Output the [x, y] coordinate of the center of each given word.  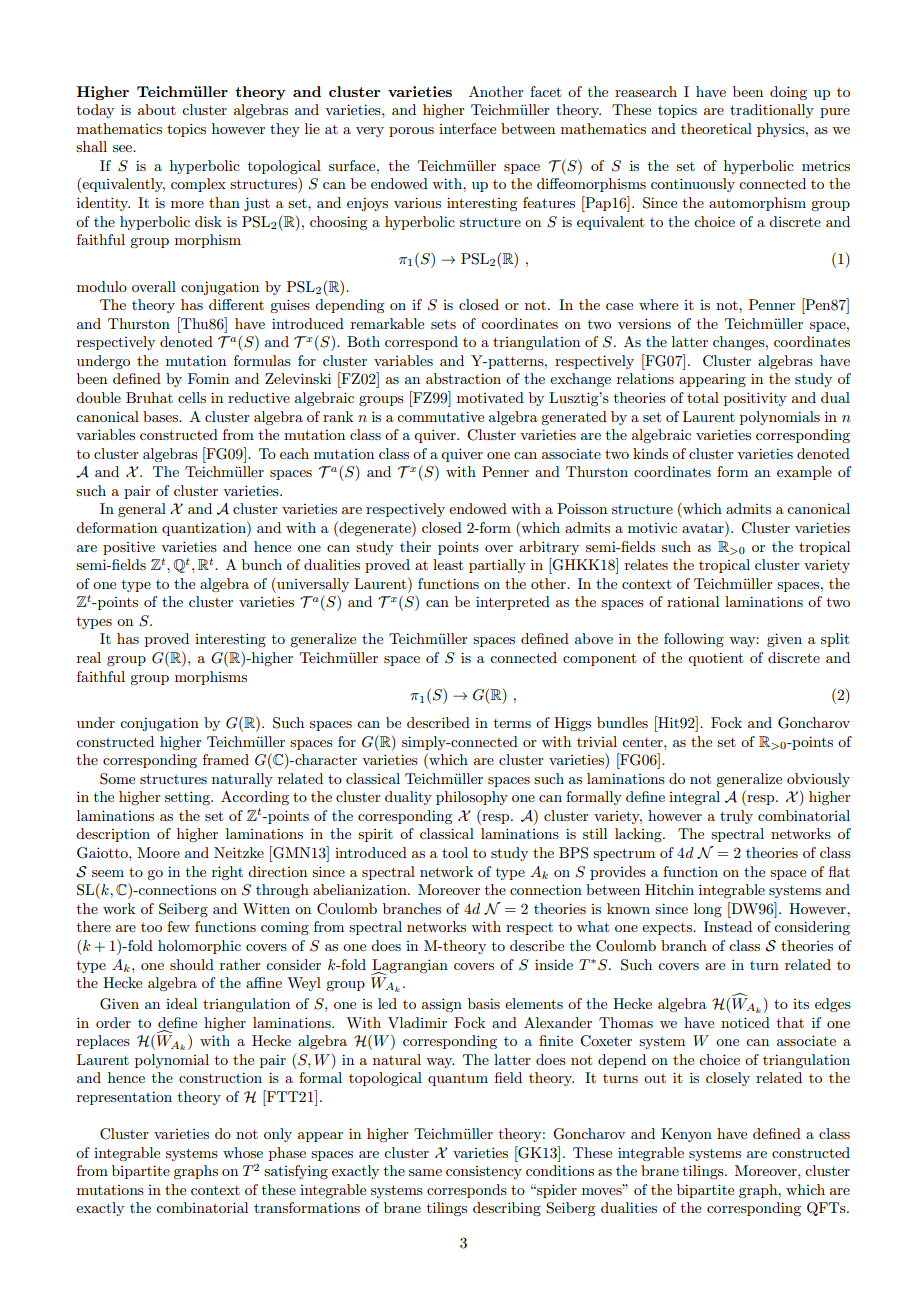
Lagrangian [409, 967]
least [448, 564]
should [192, 964]
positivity [755, 399]
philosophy [472, 798]
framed [226, 759]
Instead [728, 926]
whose [243, 1152]
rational [693, 601]
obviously [818, 780]
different [236, 304]
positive [129, 548]
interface [467, 128]
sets [443, 324]
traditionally [772, 111]
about [157, 109]
